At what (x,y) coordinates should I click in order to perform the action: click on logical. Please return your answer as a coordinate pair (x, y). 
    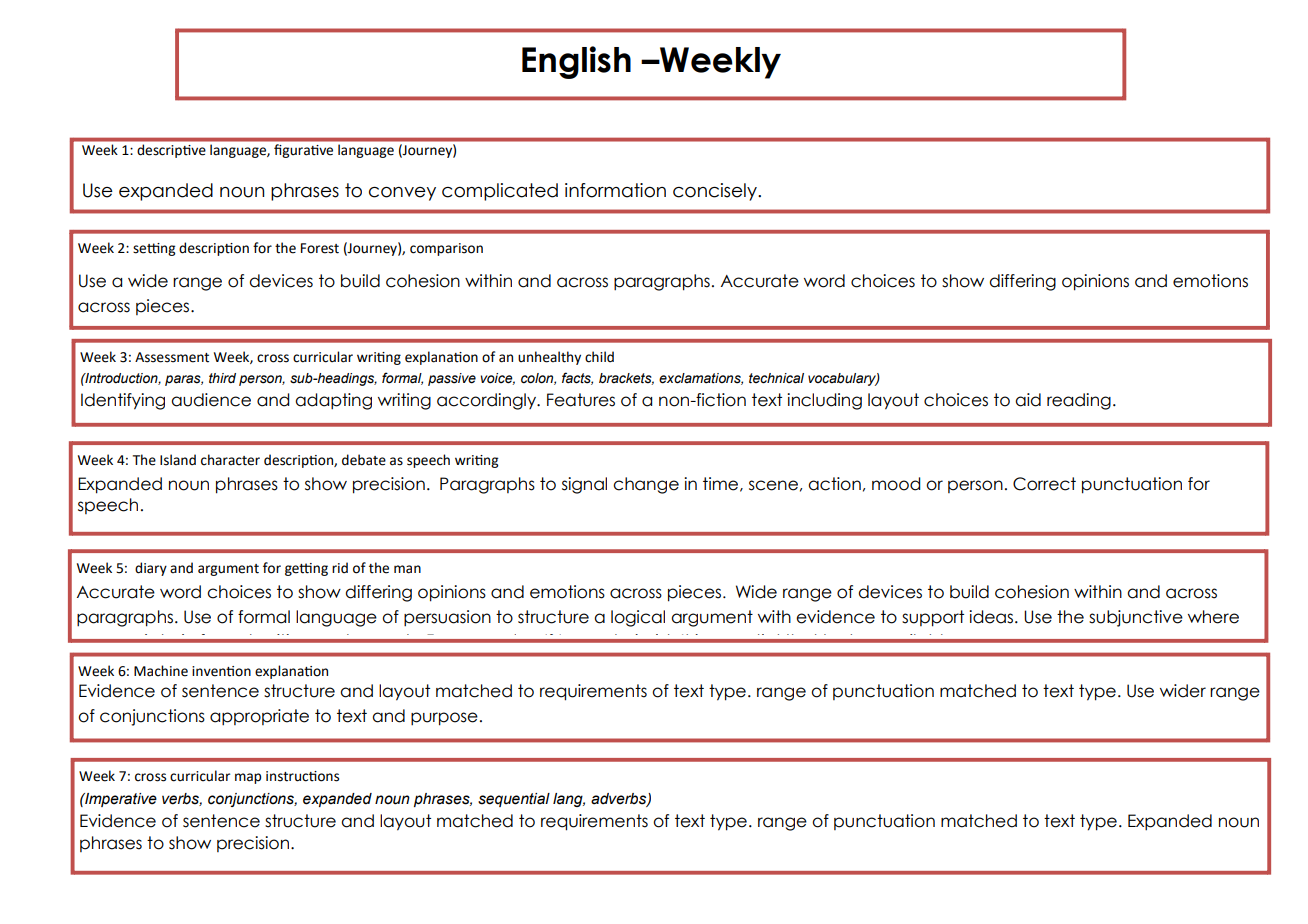
    Looking at the image, I should click on (638, 618).
